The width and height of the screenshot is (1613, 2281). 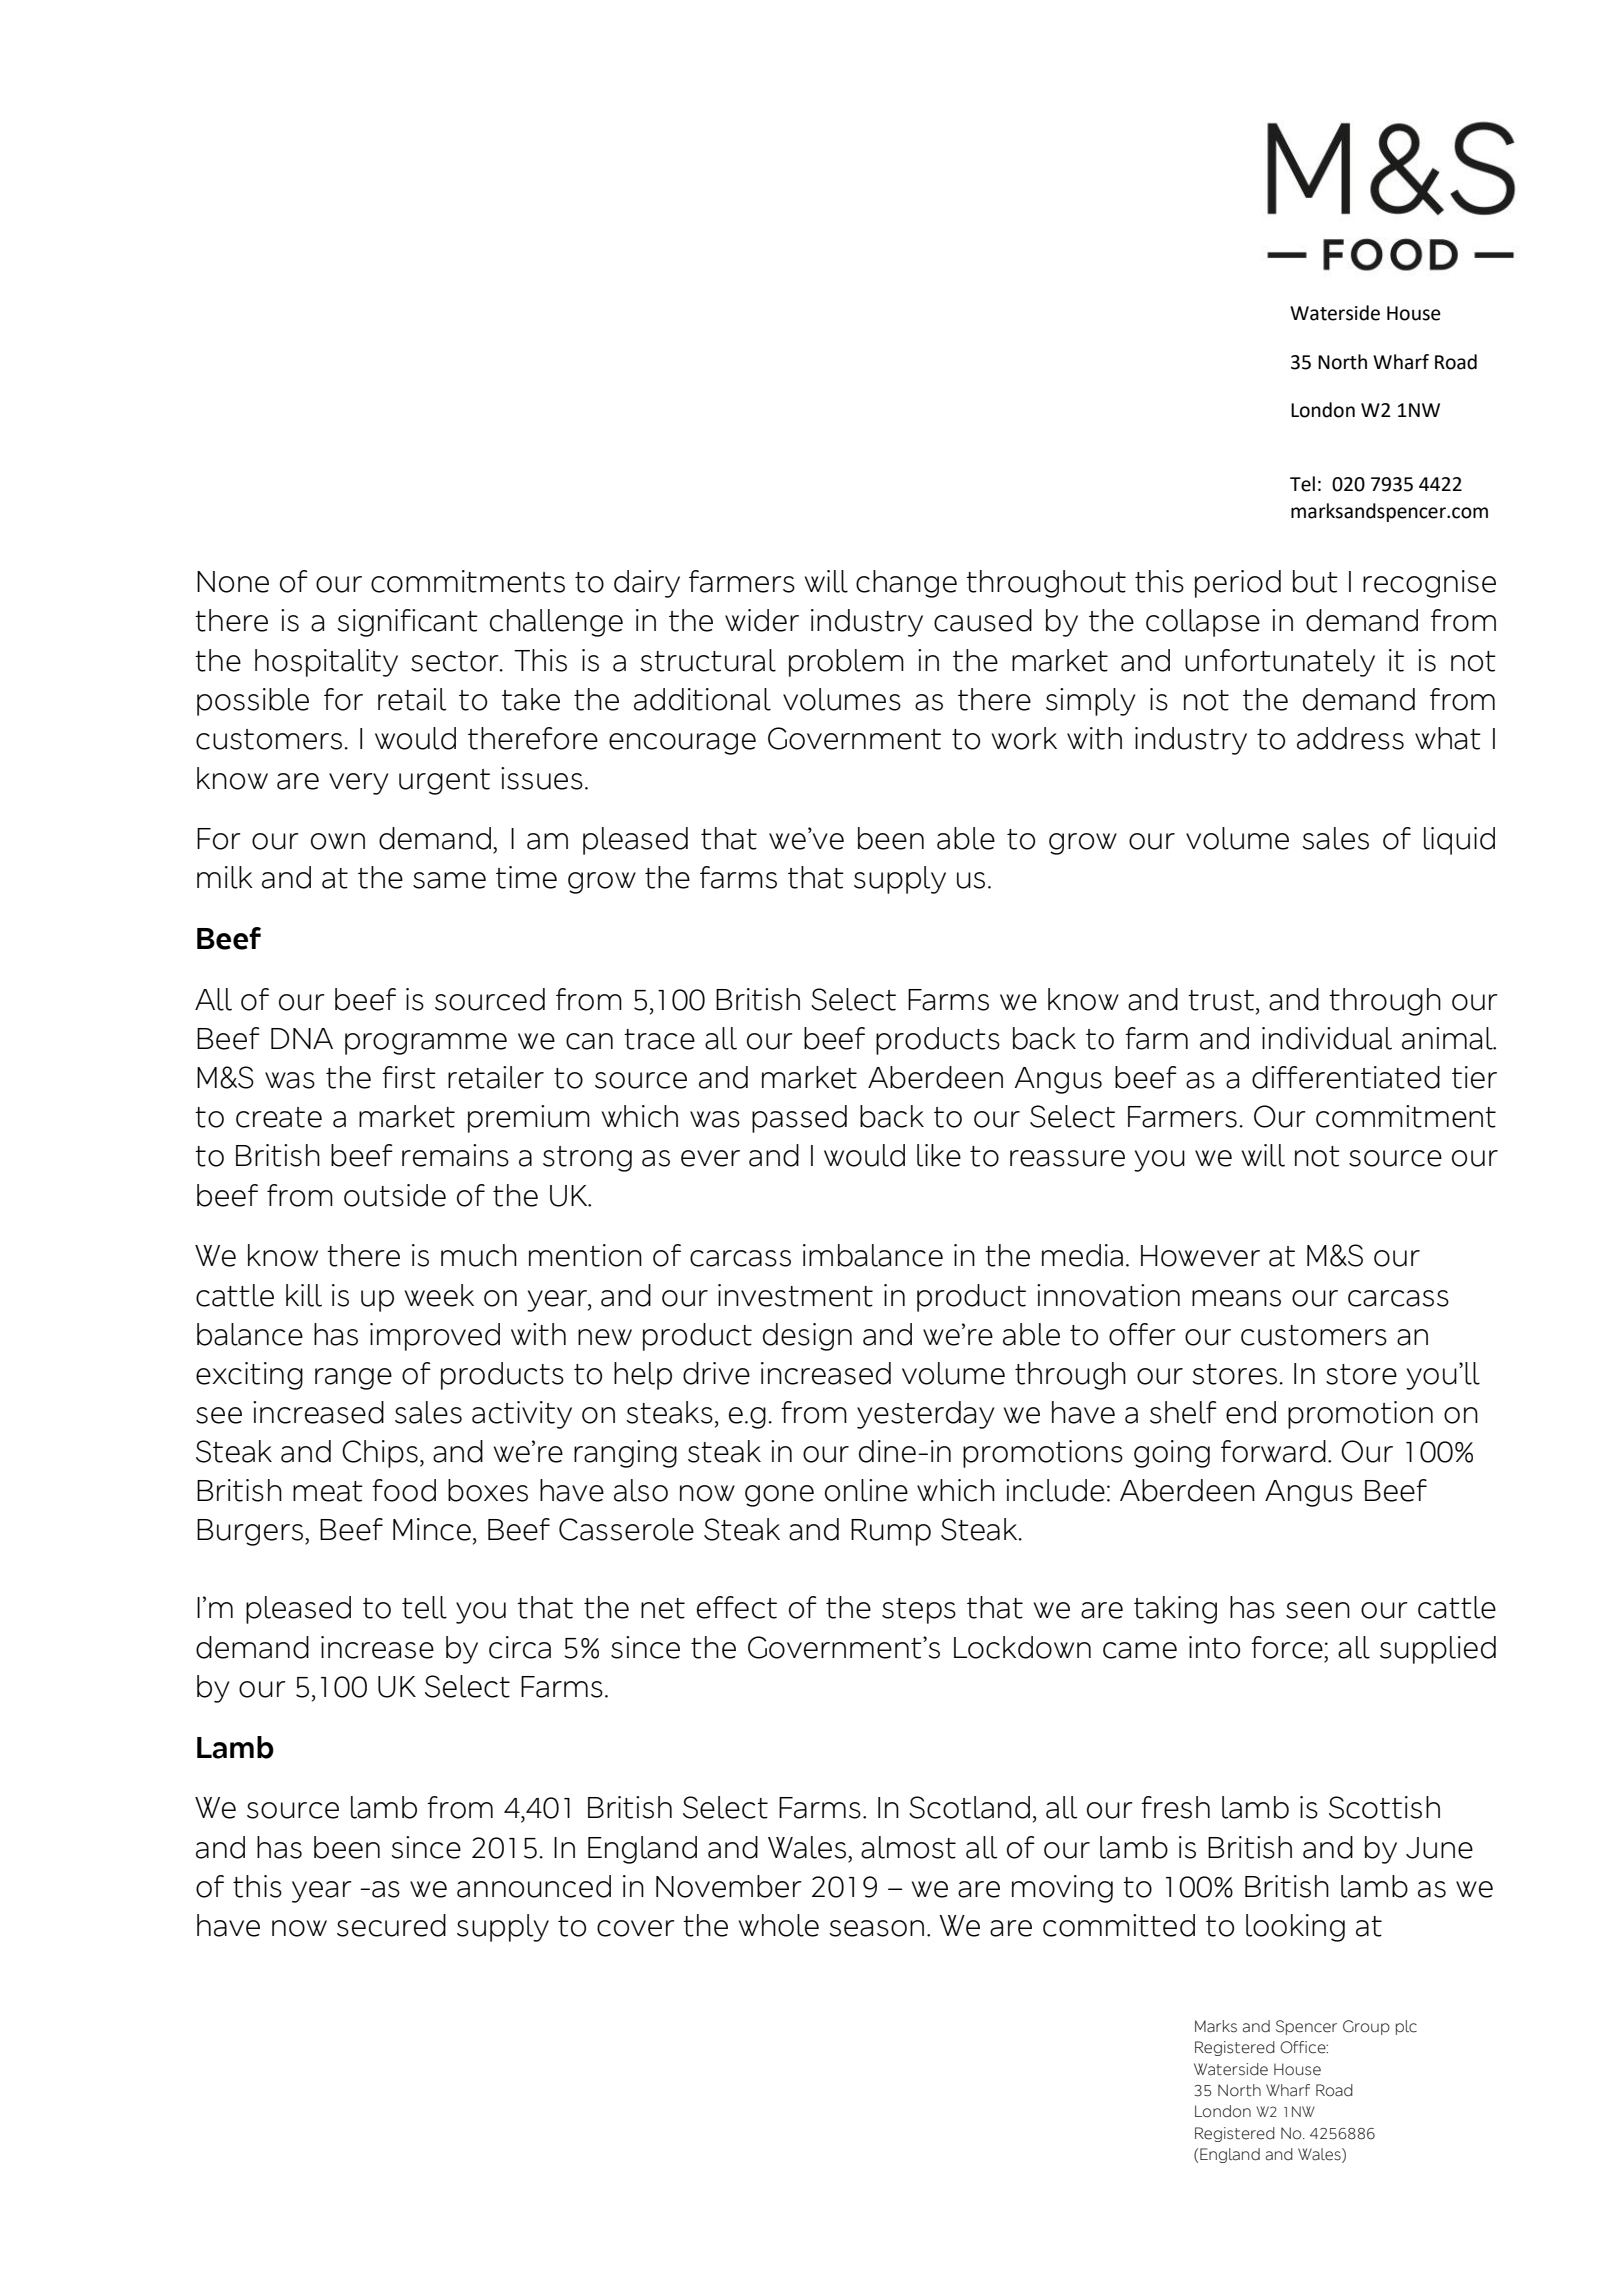 I want to click on significant, so click(x=407, y=623).
